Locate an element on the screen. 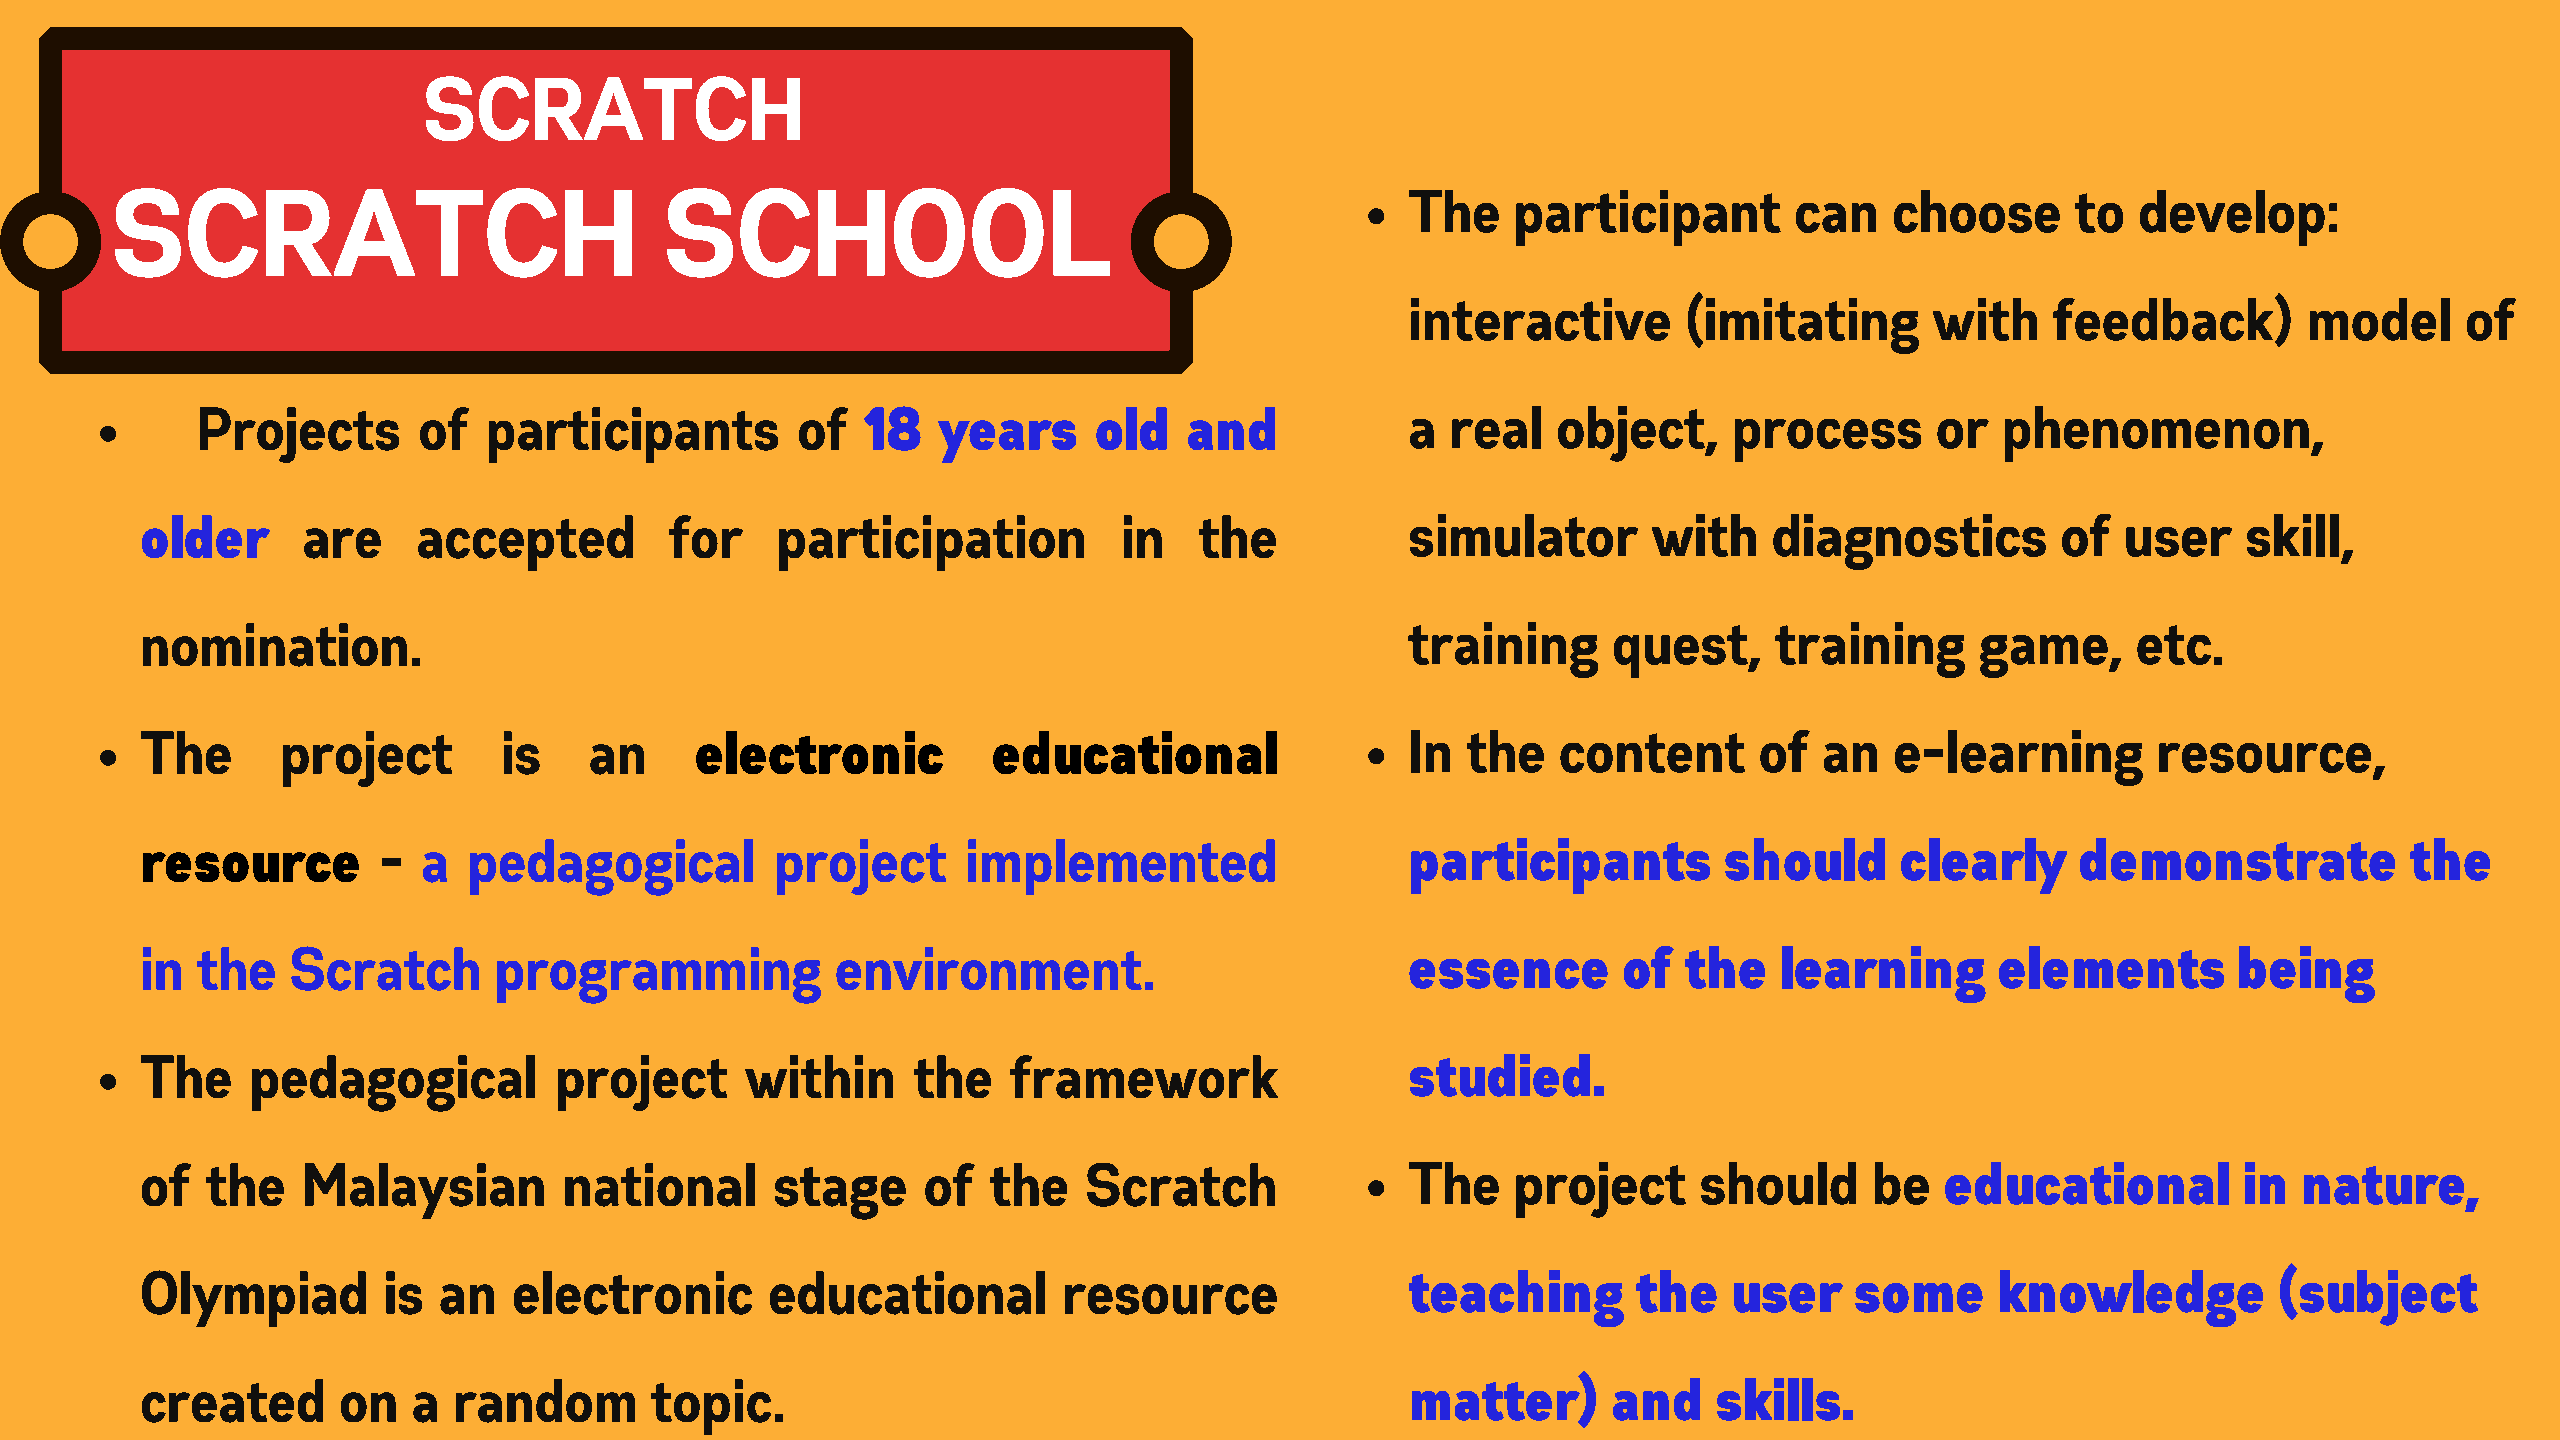  SCHOOL is located at coordinates (888, 233).
